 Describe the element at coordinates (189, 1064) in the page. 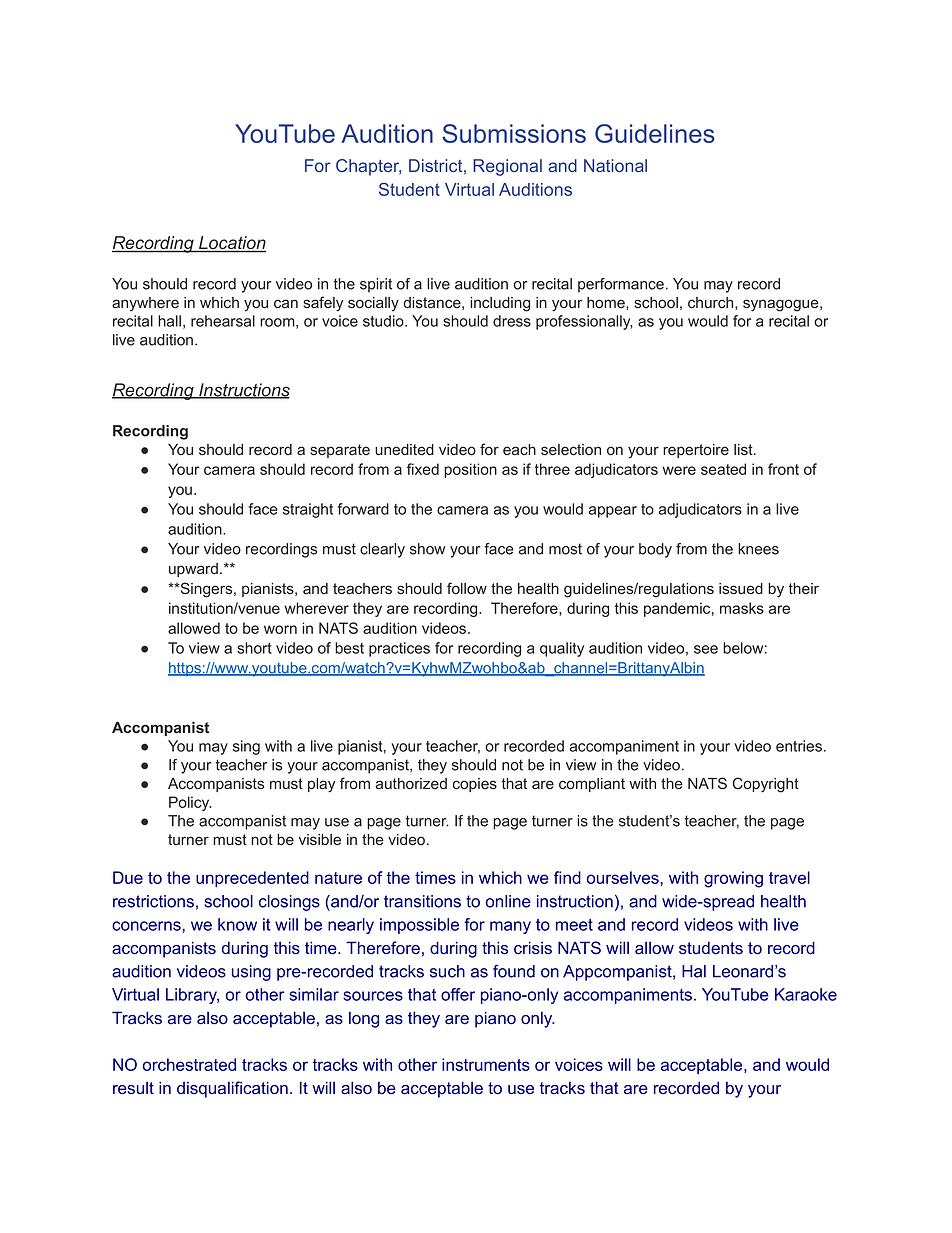

I see `orchestrated` at that location.
